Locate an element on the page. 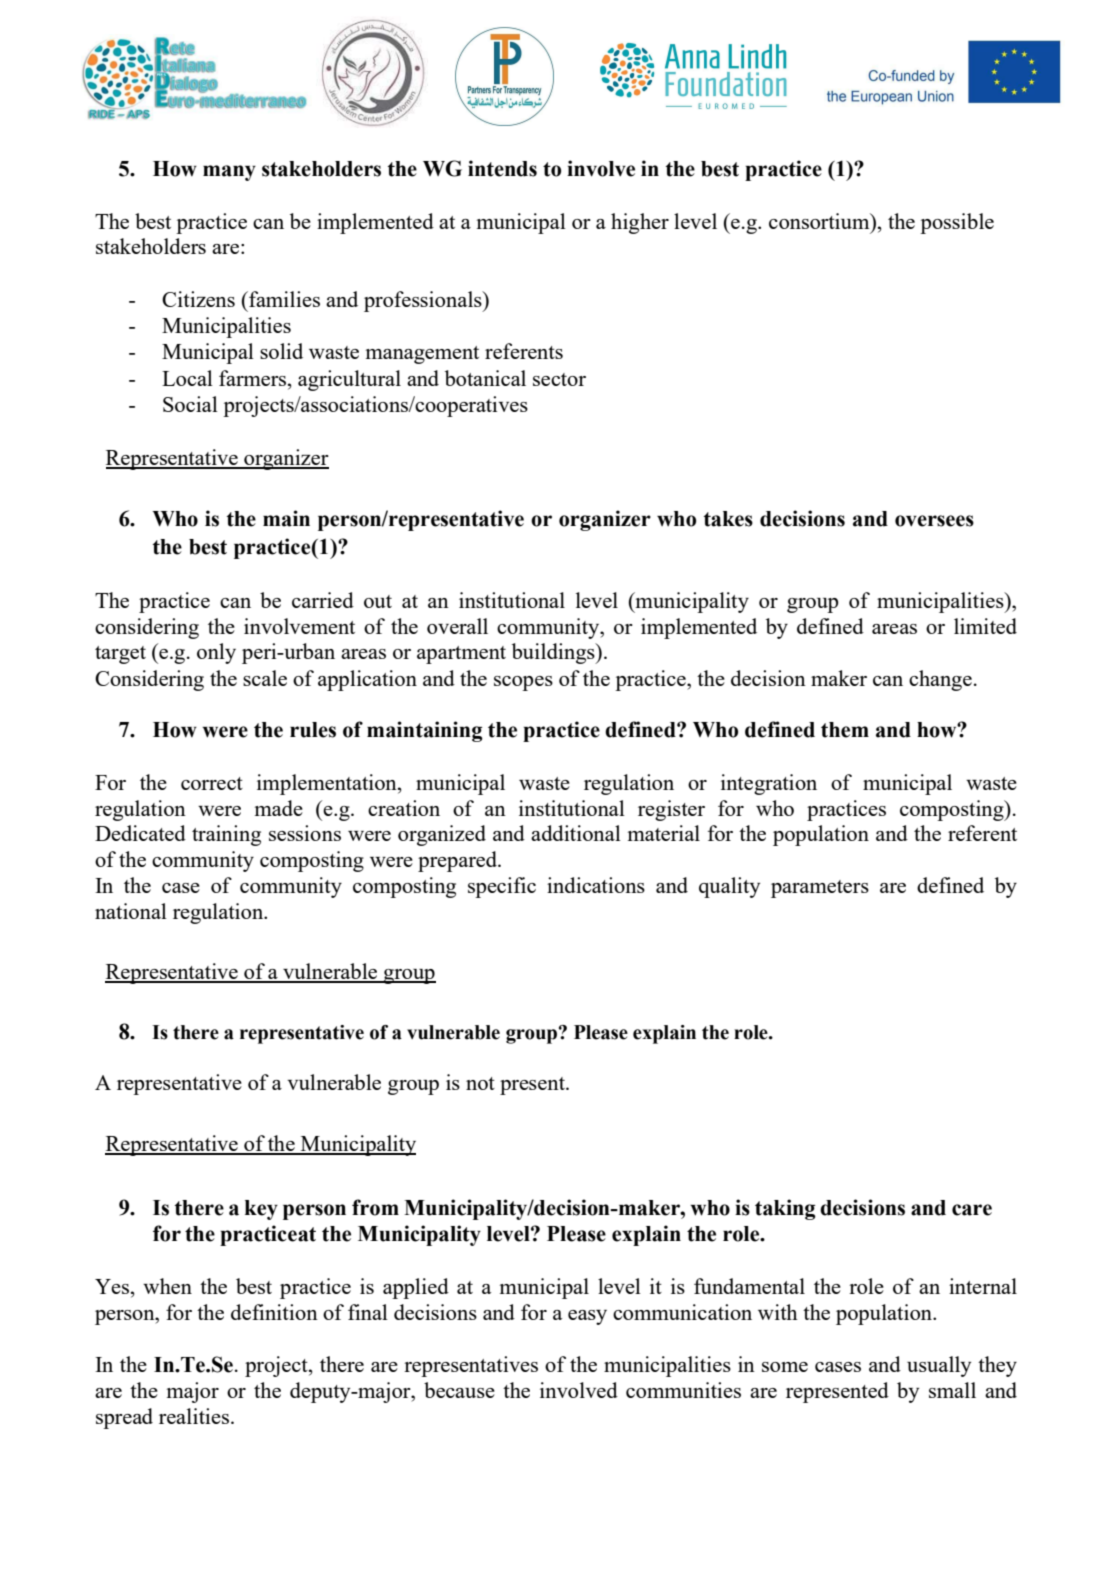 The height and width of the document is (1570, 1110). possible is located at coordinates (957, 223).
